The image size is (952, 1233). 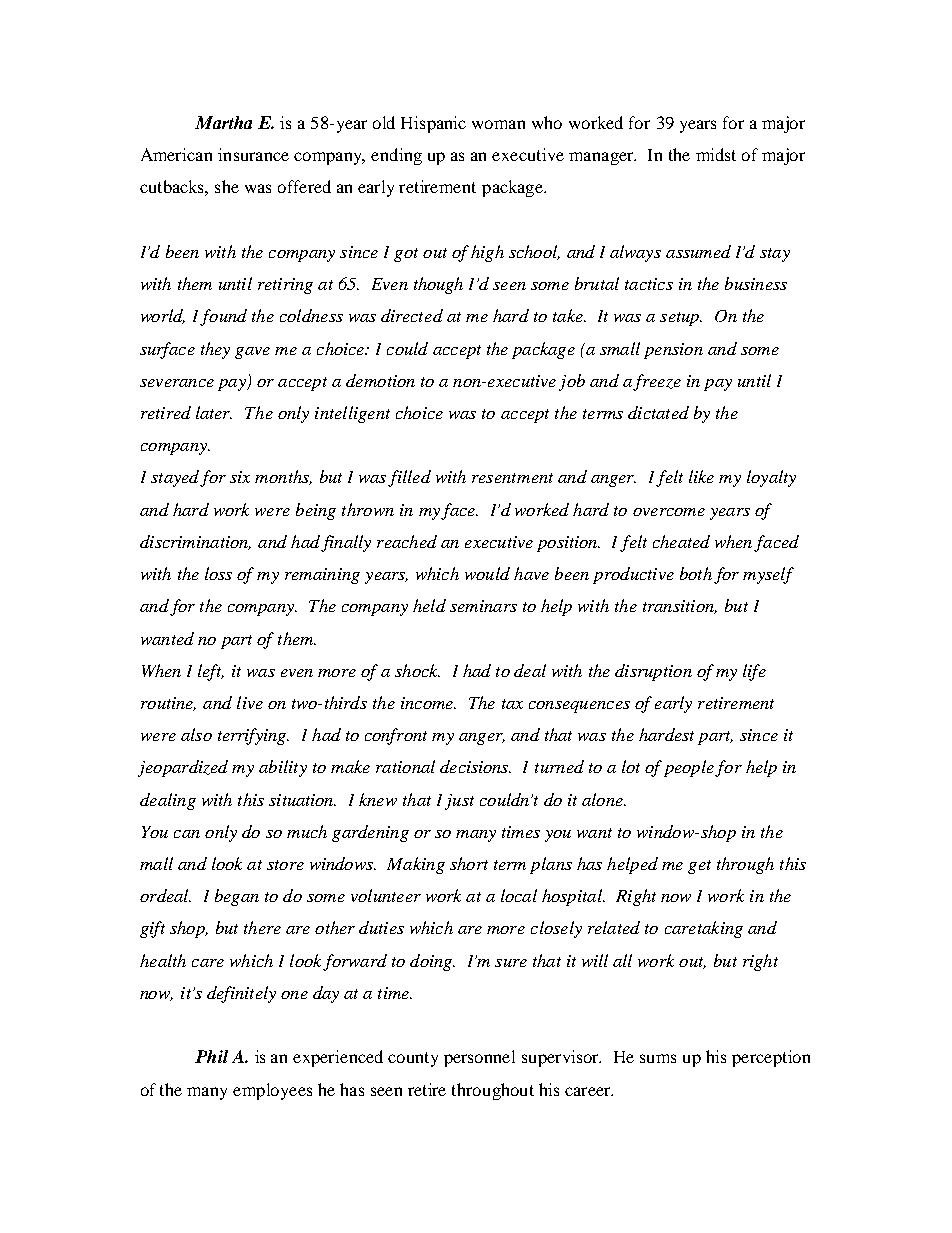 I want to click on sums, so click(x=658, y=1058).
